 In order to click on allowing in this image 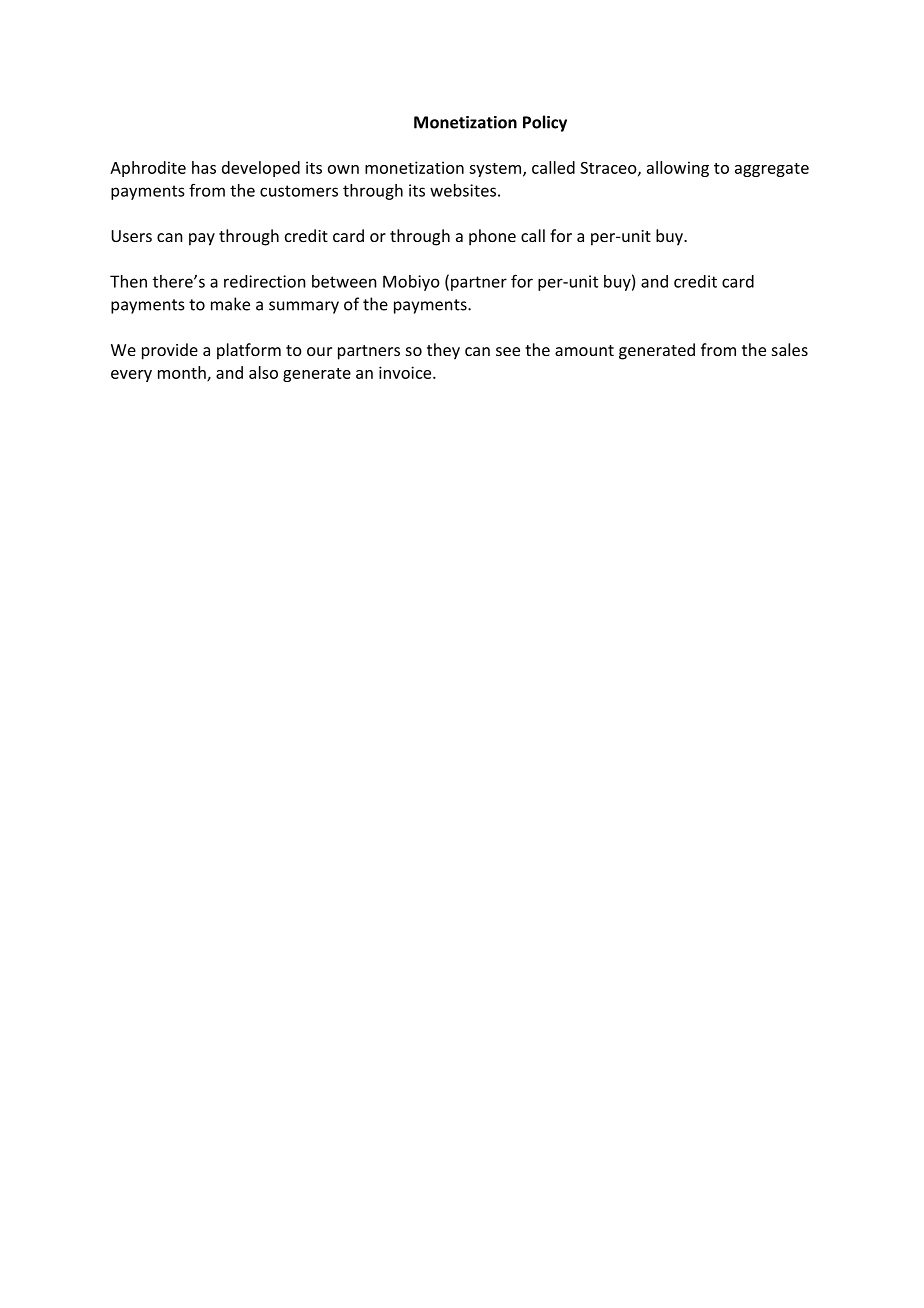, I will do `click(678, 169)`.
